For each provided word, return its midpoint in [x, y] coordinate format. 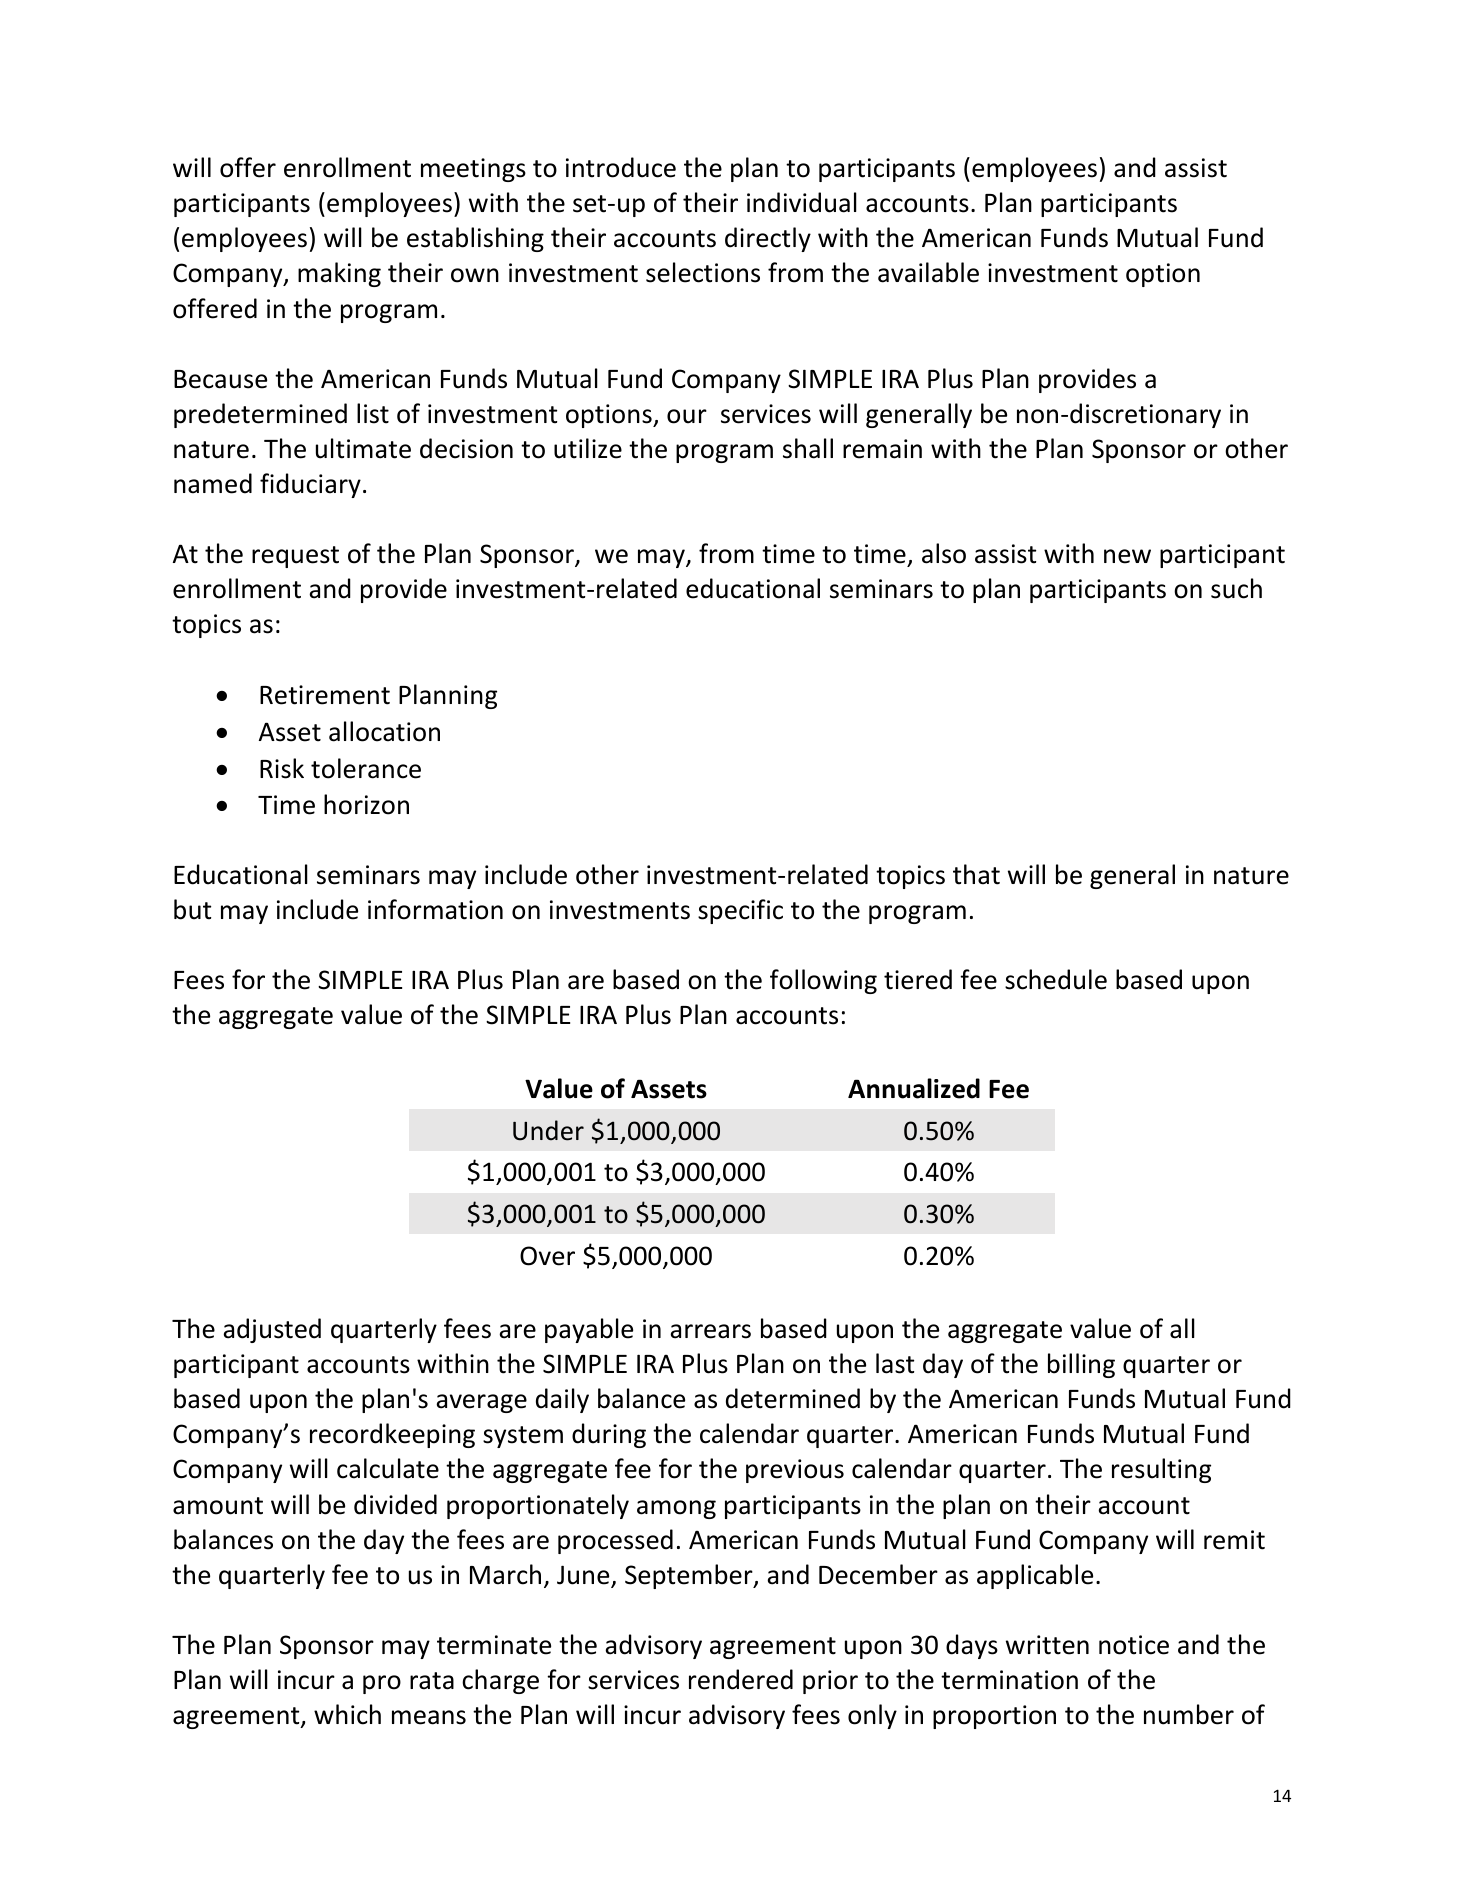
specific [740, 911]
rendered [741, 1679]
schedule [1056, 979]
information [435, 909]
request [295, 557]
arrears [710, 1331]
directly [768, 239]
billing [1081, 1365]
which [347, 1714]
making [339, 274]
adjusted [272, 1330]
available [928, 272]
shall [808, 448]
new [1127, 556]
